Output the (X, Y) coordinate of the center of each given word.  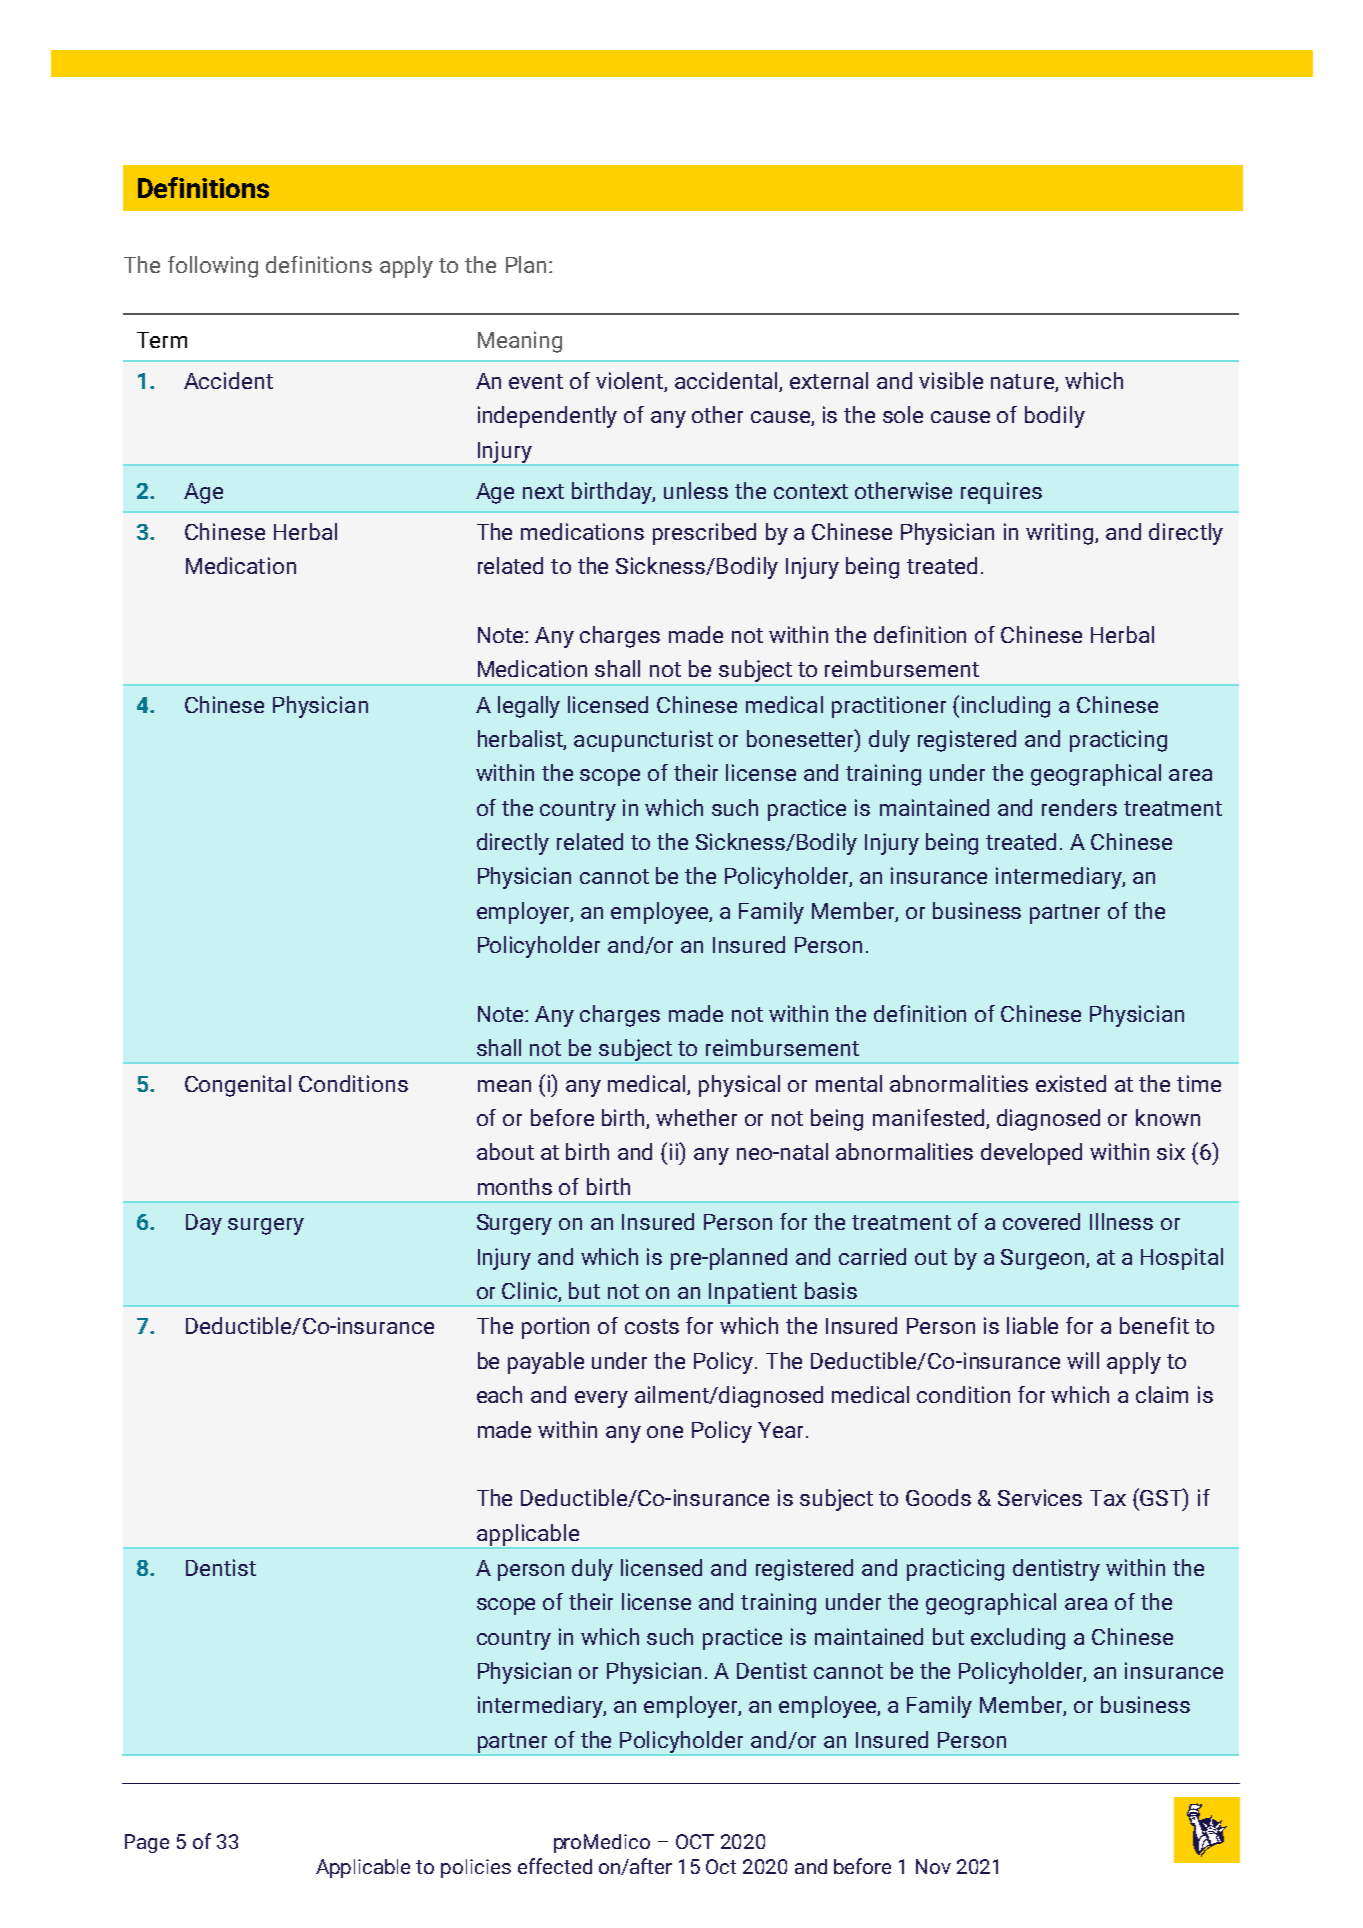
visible (951, 380)
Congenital (238, 1086)
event (536, 381)
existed (1071, 1083)
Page (147, 1843)
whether (696, 1117)
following (213, 267)
